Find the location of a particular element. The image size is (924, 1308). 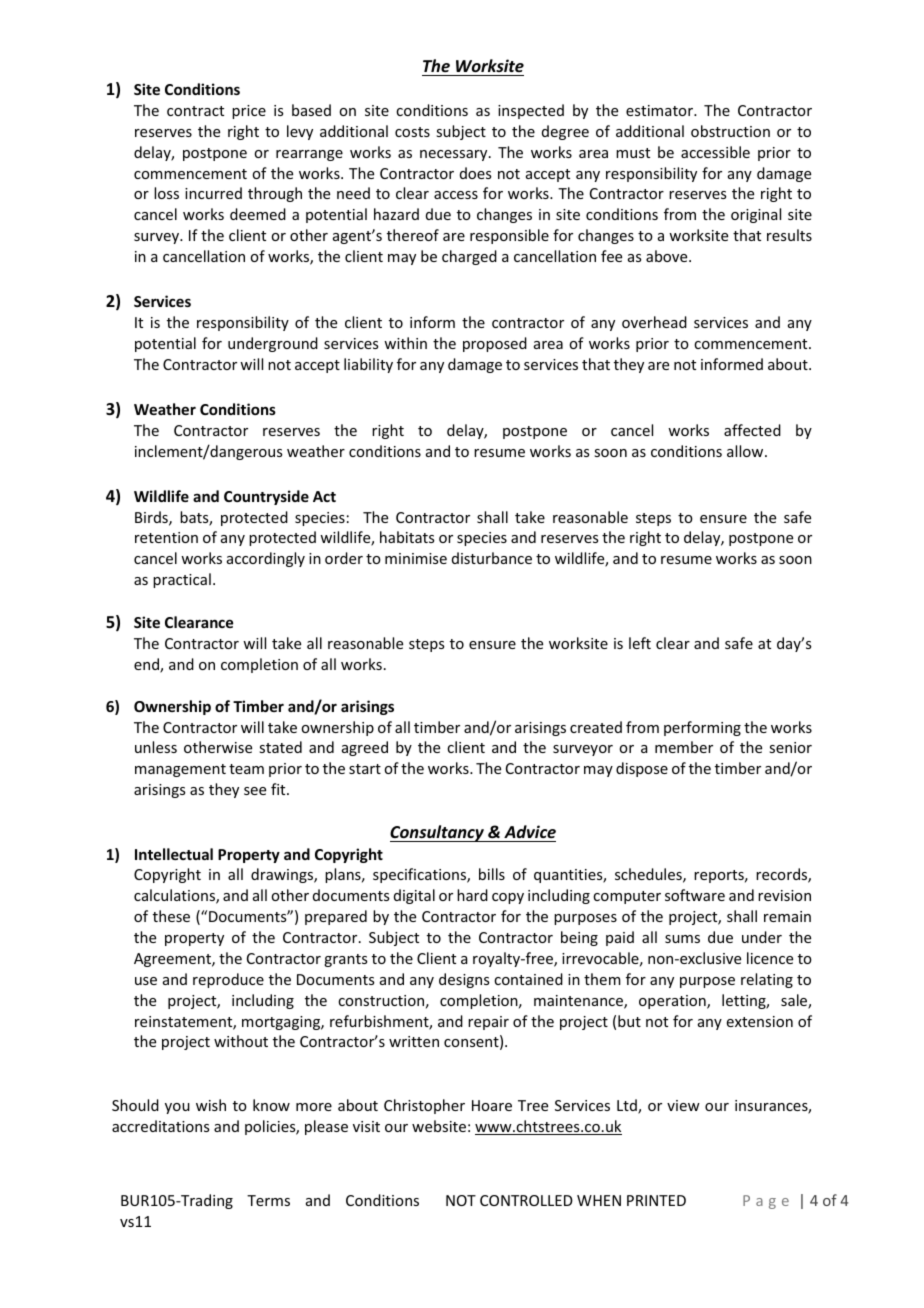

CONTROLLED is located at coordinates (526, 1200).
